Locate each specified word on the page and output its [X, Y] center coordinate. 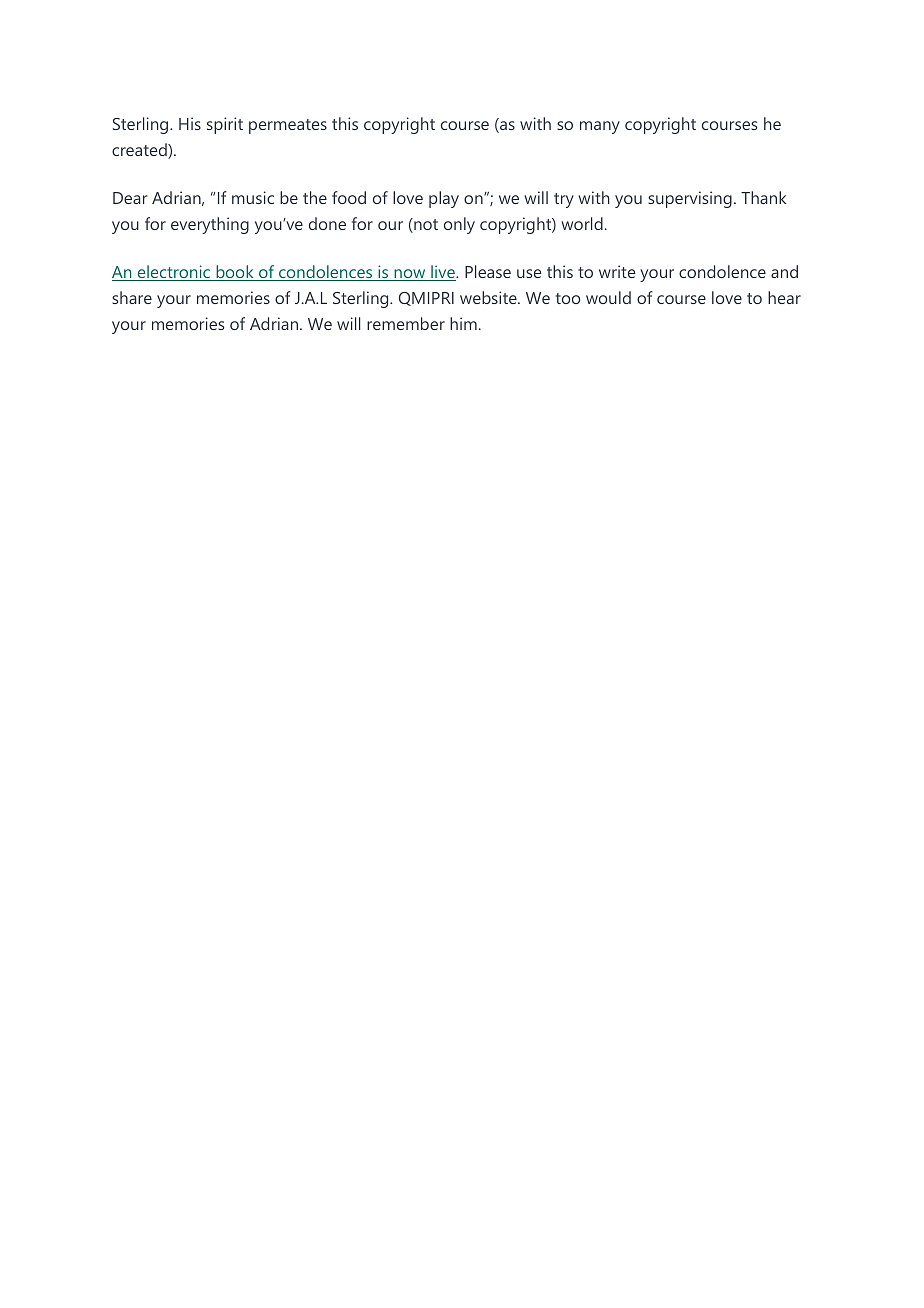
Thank [764, 197]
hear [784, 297]
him [463, 323]
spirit [225, 125]
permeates [288, 126]
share [132, 297]
